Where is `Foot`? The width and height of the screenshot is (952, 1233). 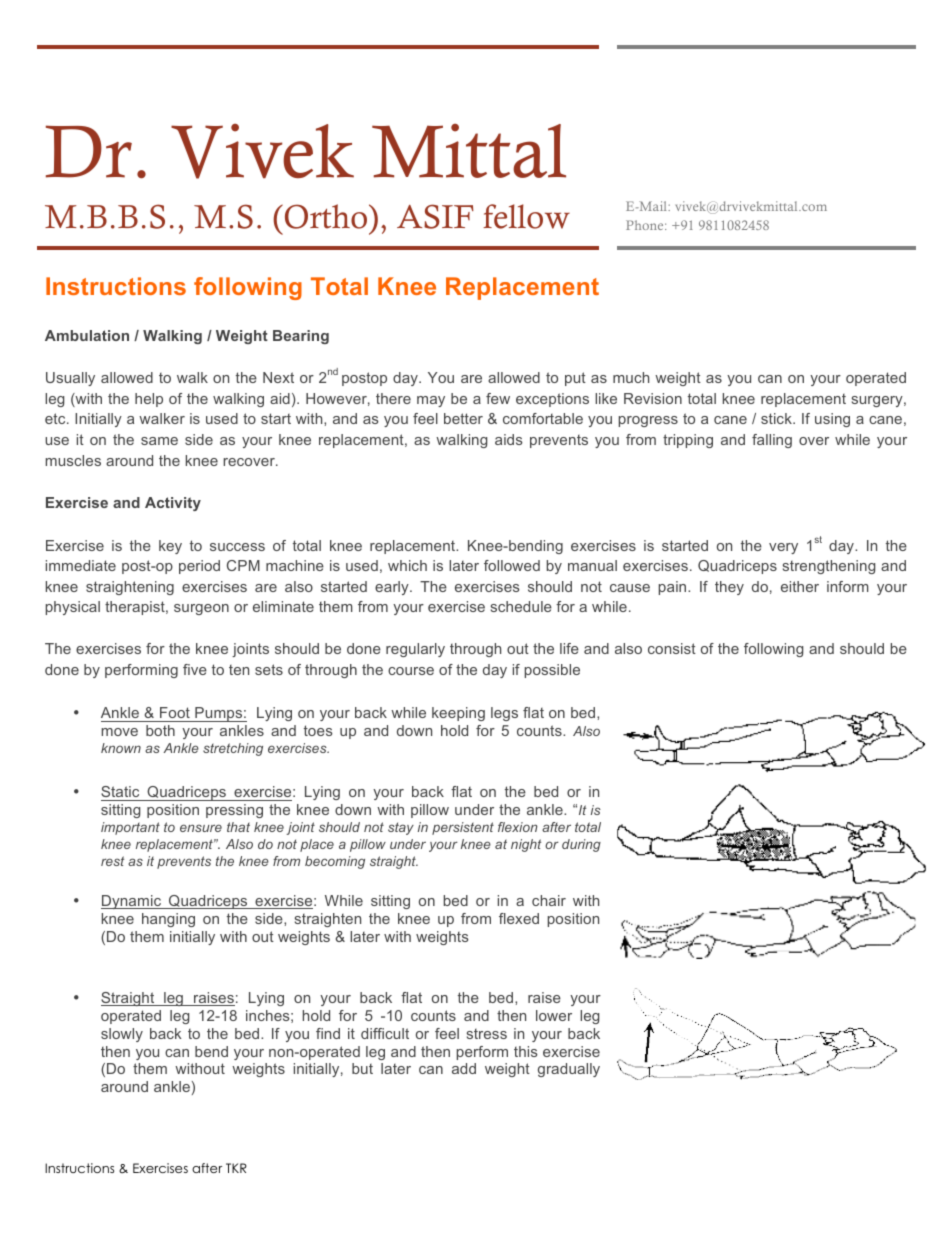 Foot is located at coordinates (175, 714).
